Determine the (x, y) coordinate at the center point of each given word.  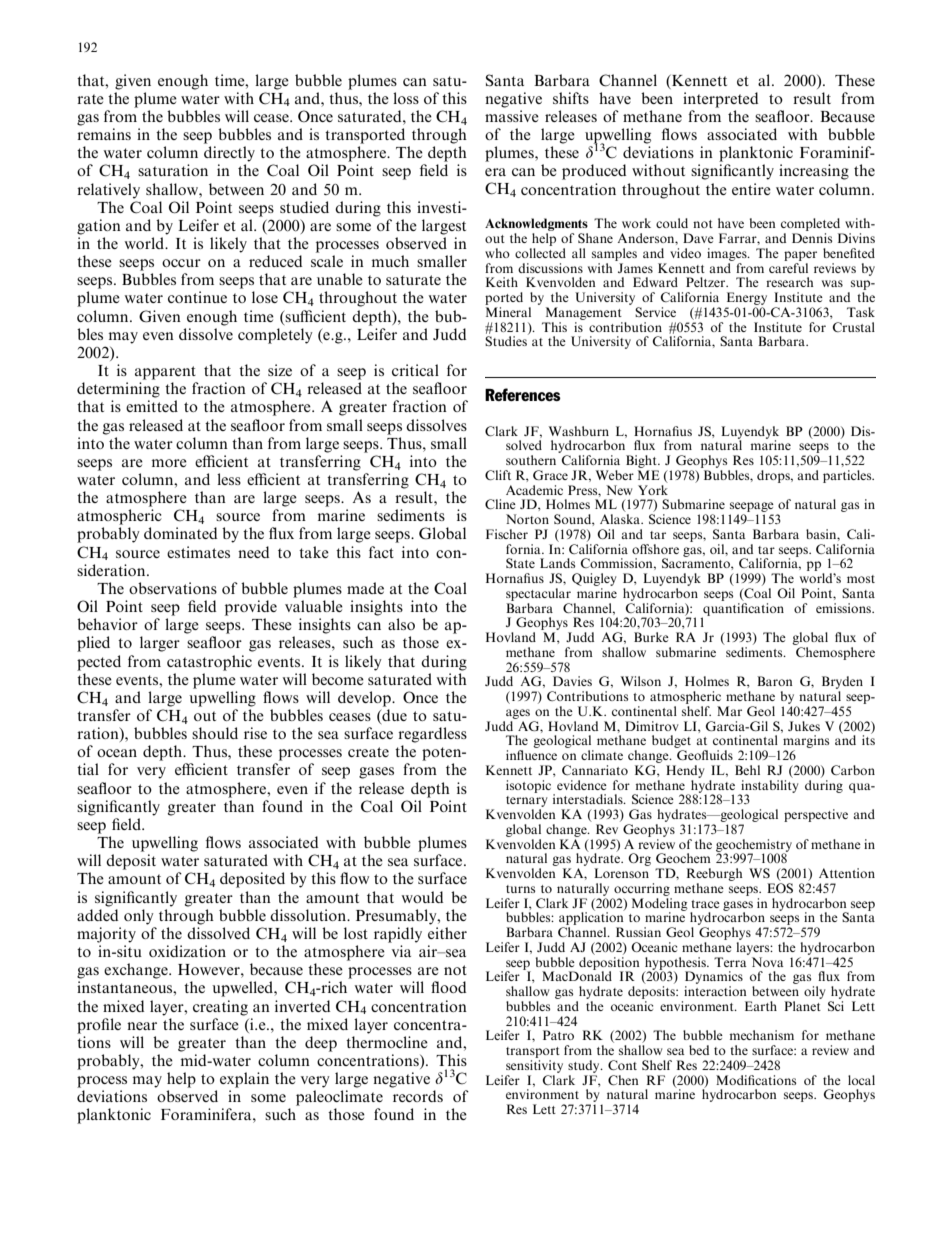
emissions (845, 608)
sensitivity (534, 1066)
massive (512, 116)
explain (244, 1080)
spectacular (538, 594)
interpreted (721, 100)
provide (251, 608)
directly (229, 154)
